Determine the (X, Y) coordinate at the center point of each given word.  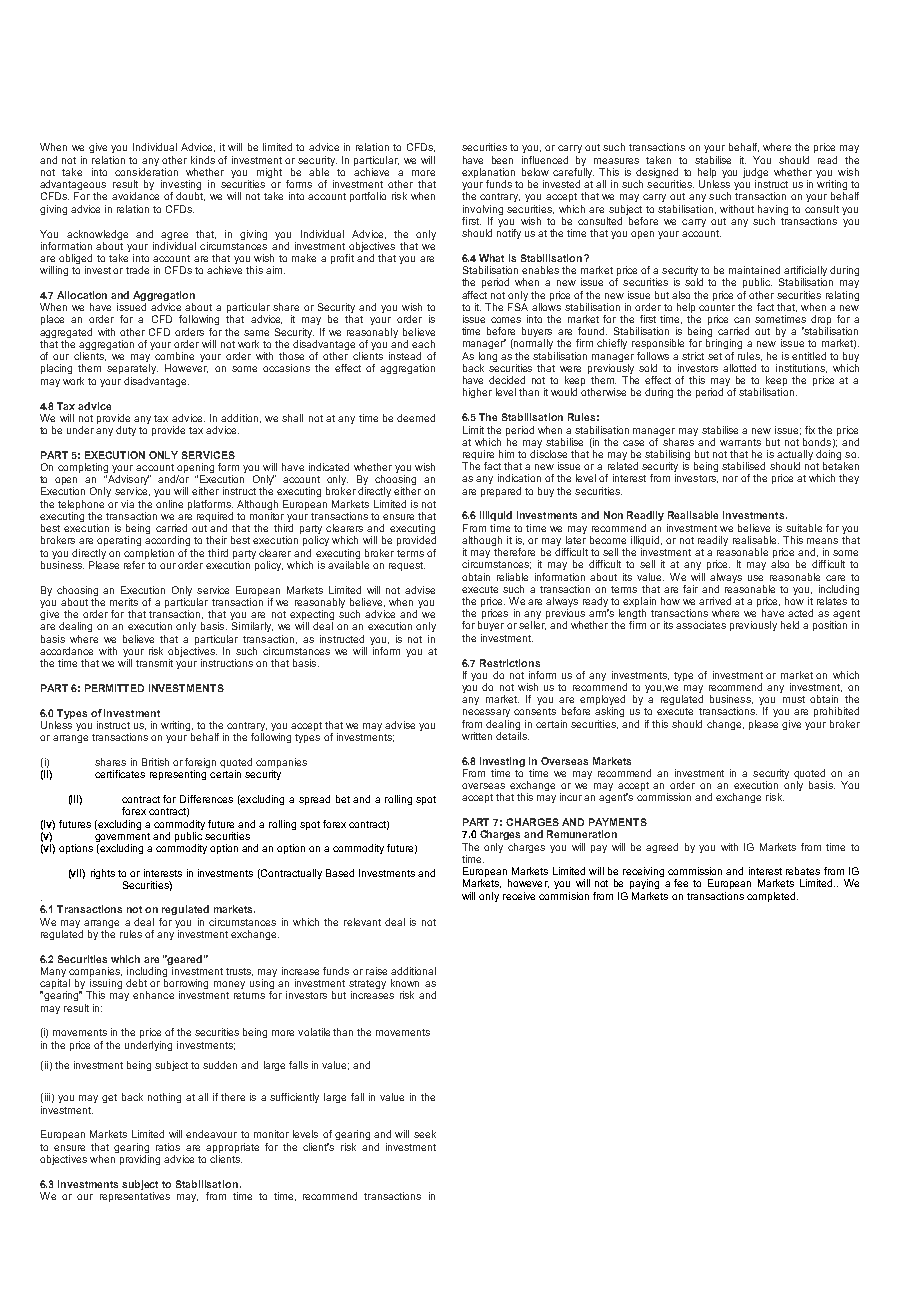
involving (483, 210)
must (794, 699)
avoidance (135, 196)
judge (755, 174)
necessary (486, 713)
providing (140, 1160)
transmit (154, 663)
